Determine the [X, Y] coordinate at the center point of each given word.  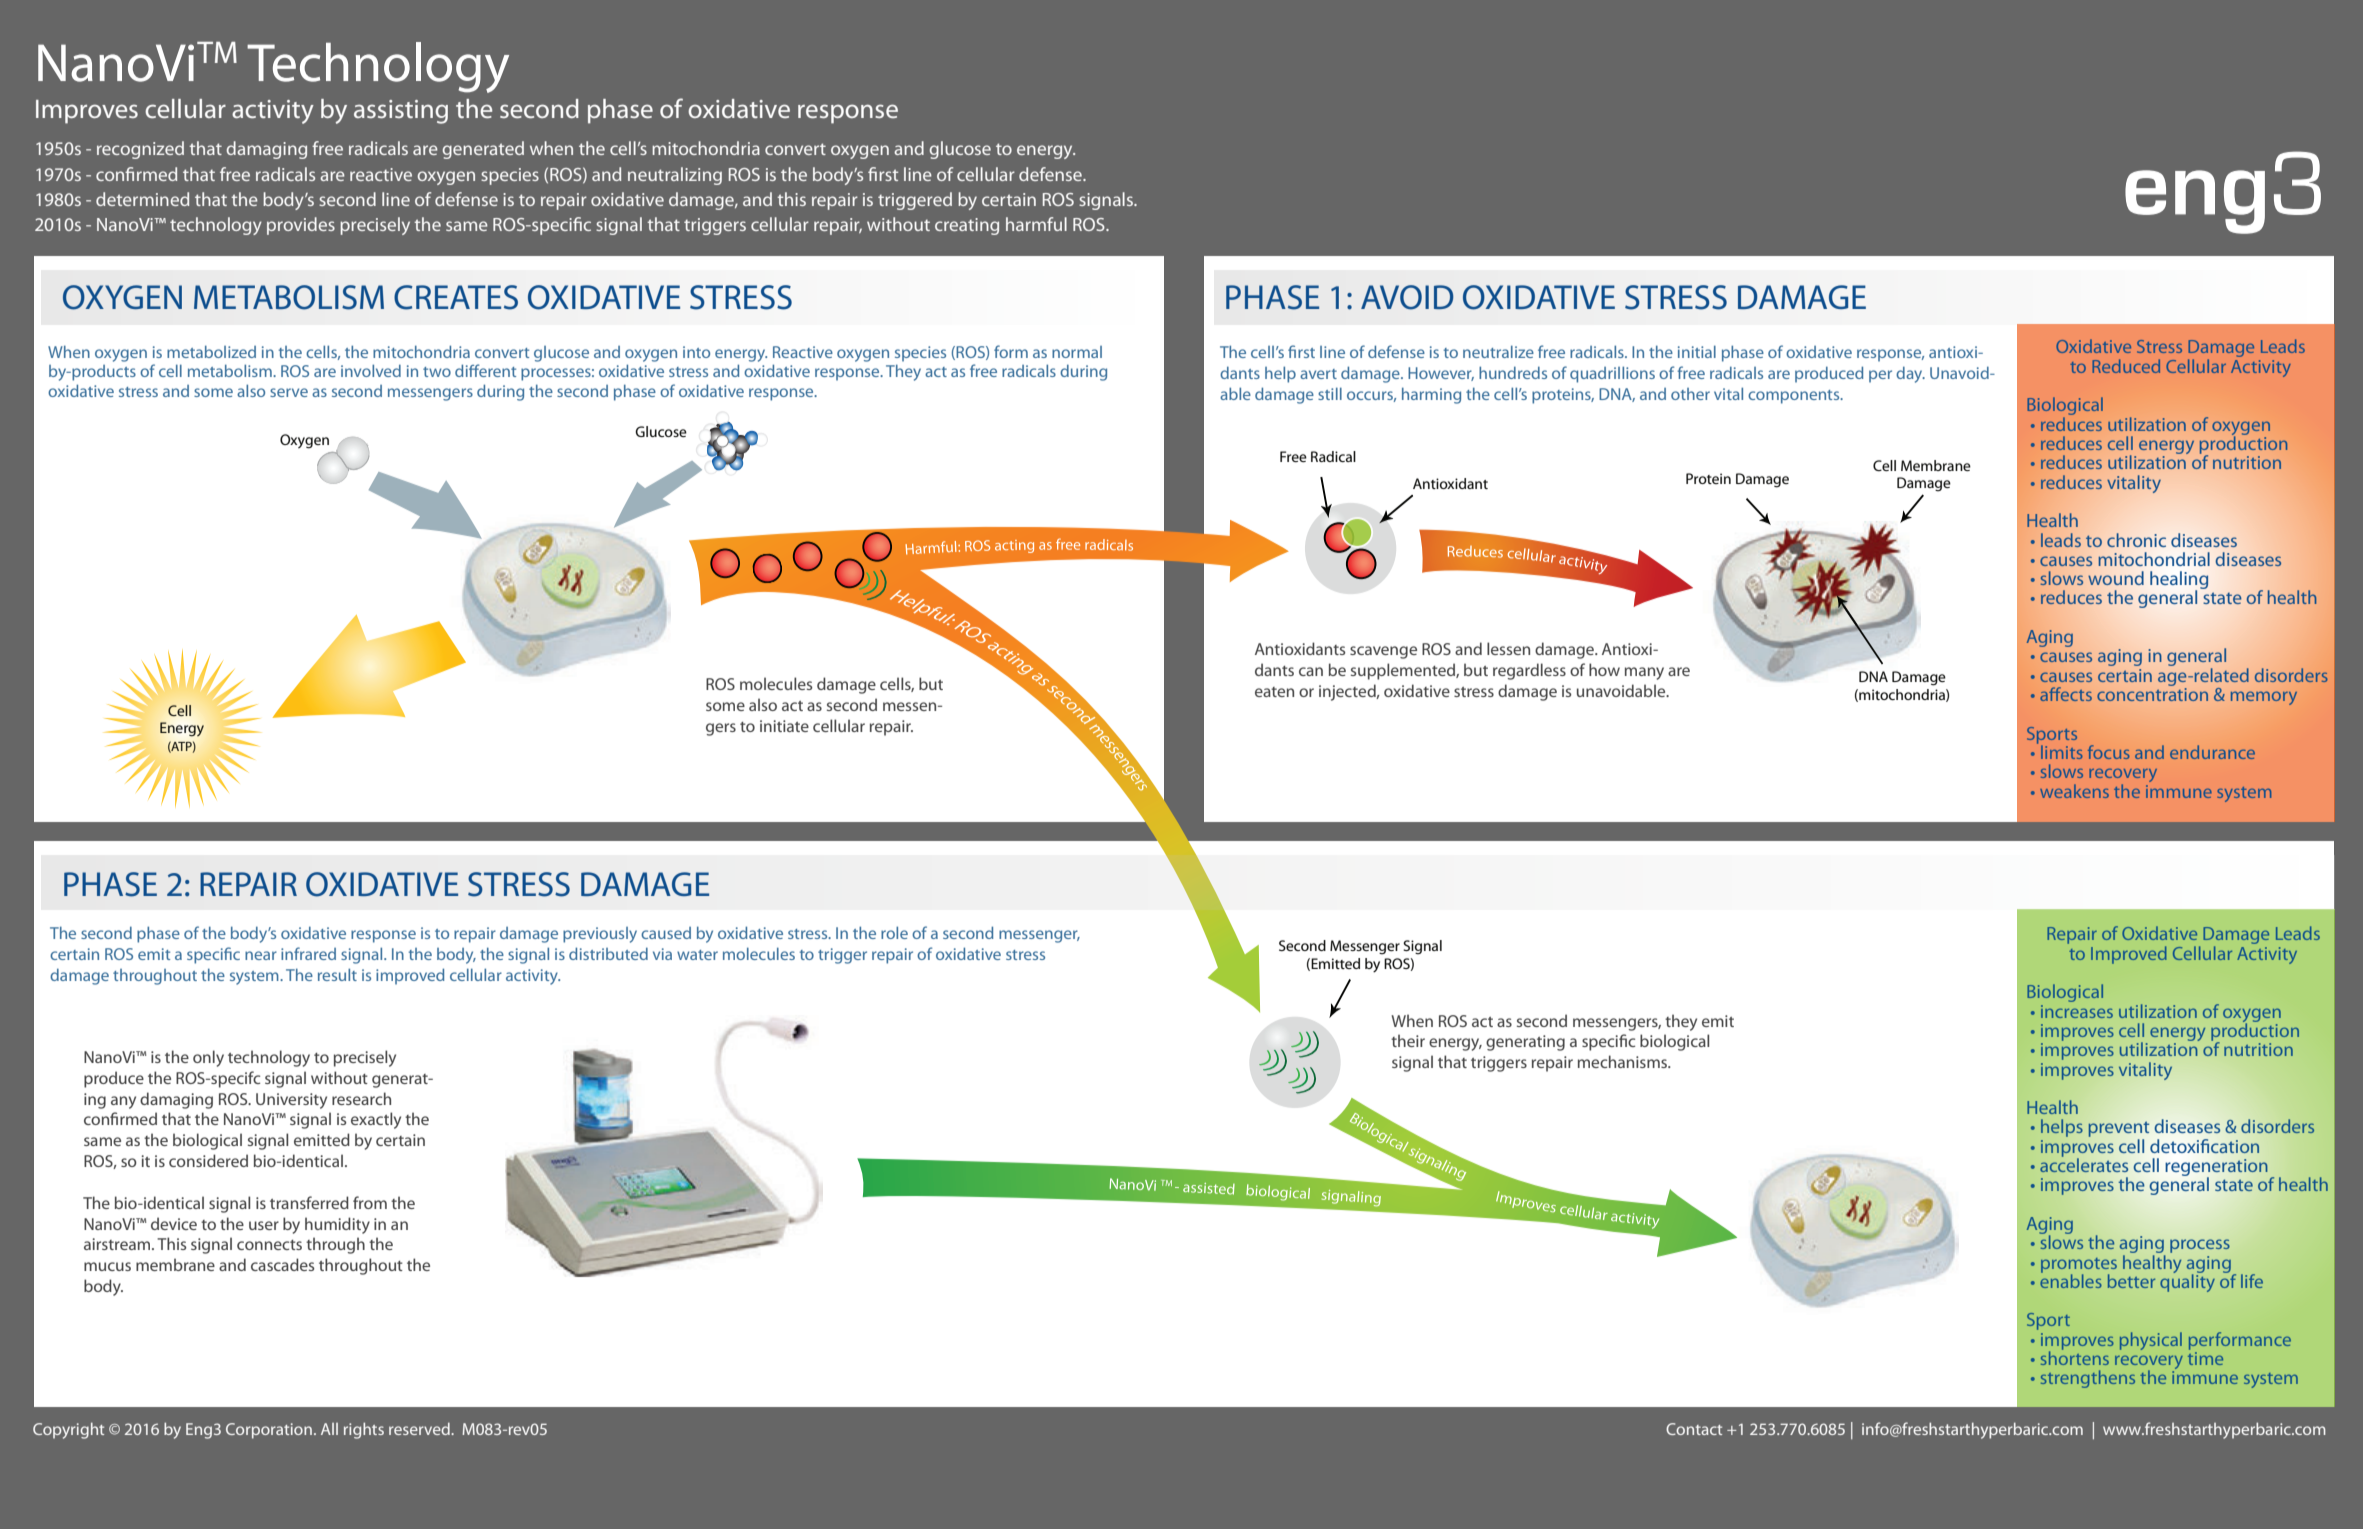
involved [371, 370]
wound [2116, 578]
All [329, 1429]
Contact [1694, 1429]
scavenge [1383, 652]
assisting [401, 112]
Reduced [2126, 366]
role [894, 932]
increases [2077, 1011]
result [337, 974]
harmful [1036, 224]
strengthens [2088, 1379]
